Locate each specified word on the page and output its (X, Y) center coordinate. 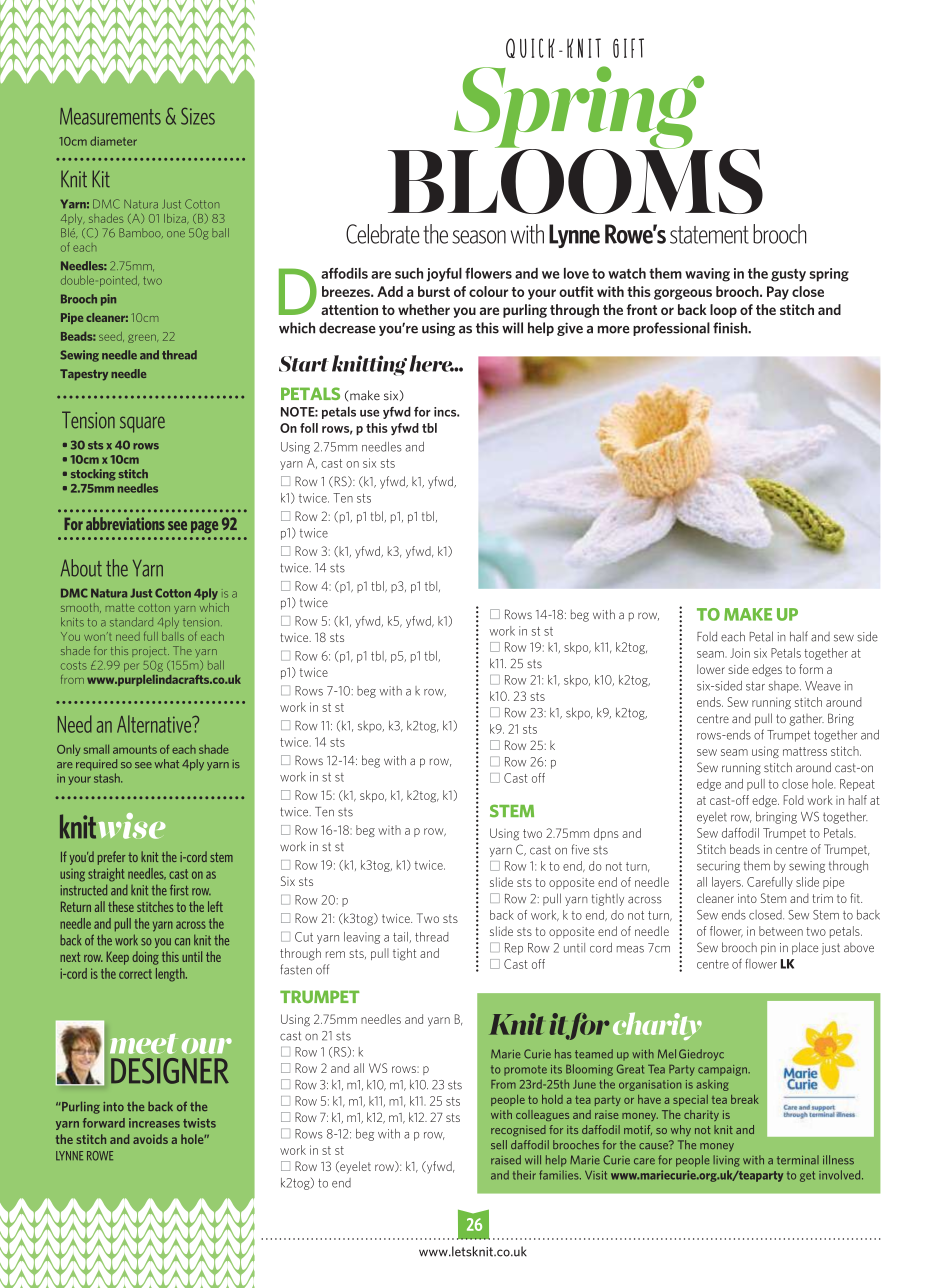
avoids (150, 1139)
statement (709, 235)
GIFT (628, 48)
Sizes (198, 116)
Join (740, 653)
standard (131, 622)
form (811, 669)
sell (499, 1144)
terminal (798, 1160)
